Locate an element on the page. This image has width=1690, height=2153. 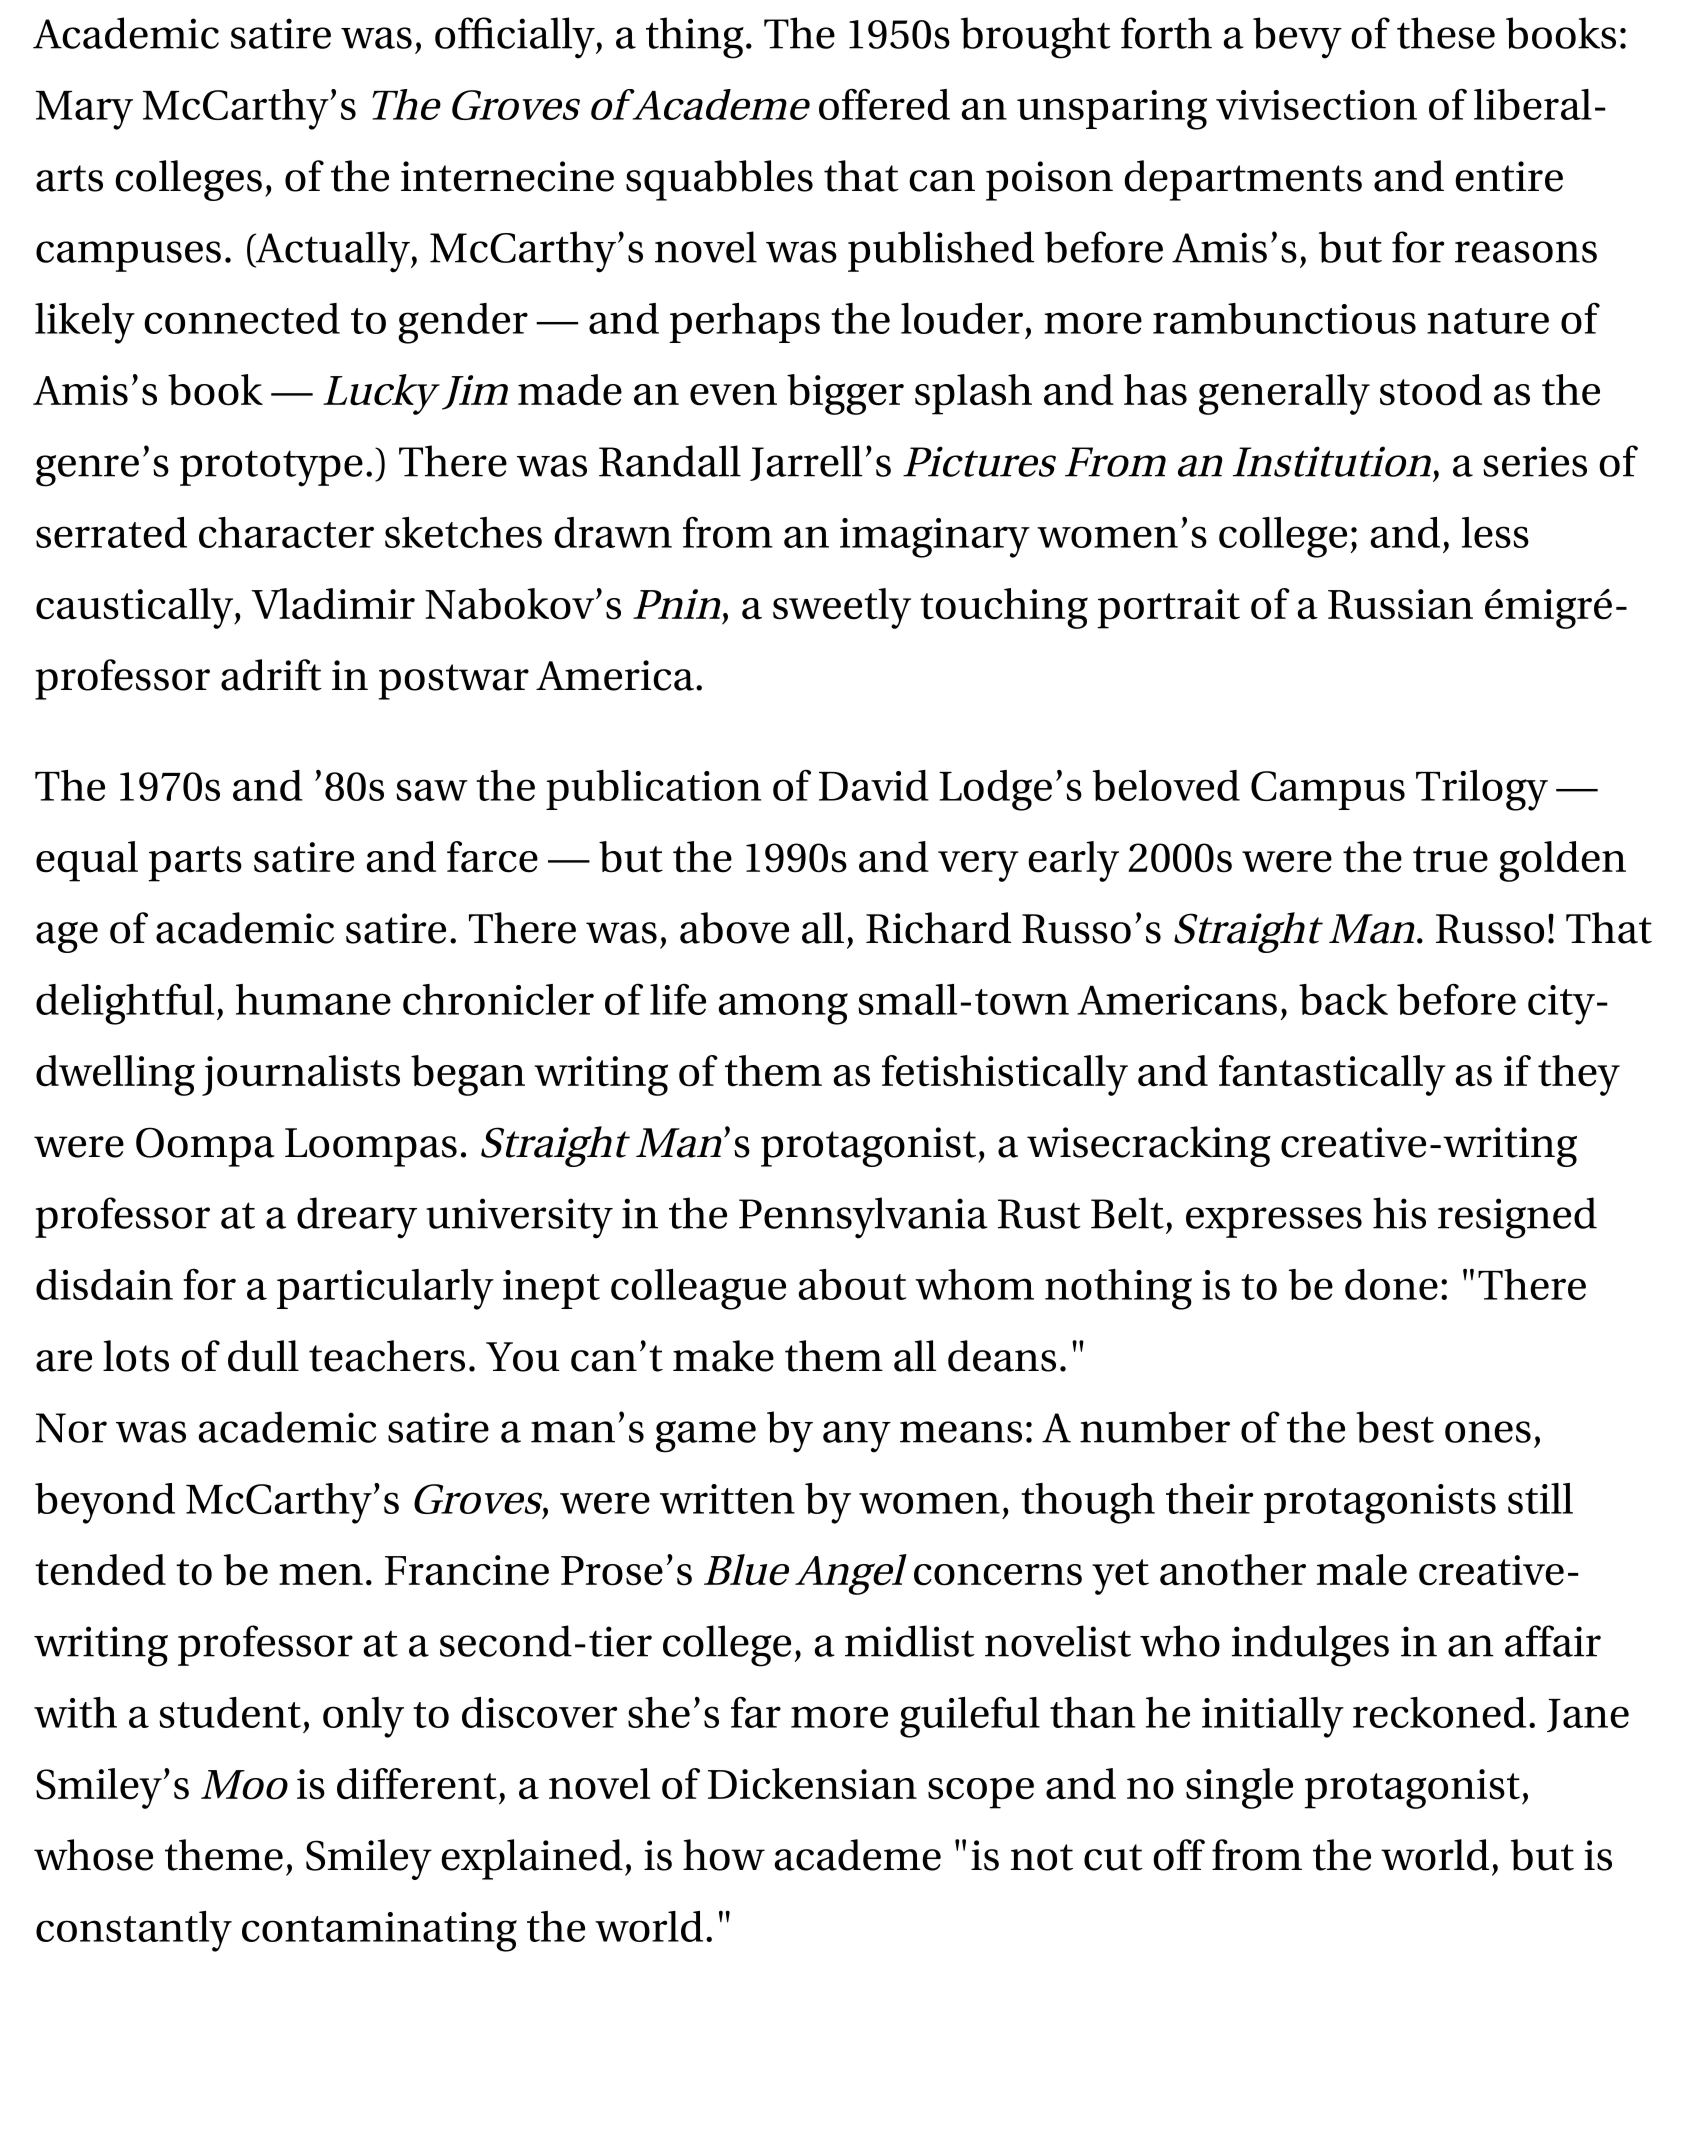
any is located at coordinates (857, 1437).
